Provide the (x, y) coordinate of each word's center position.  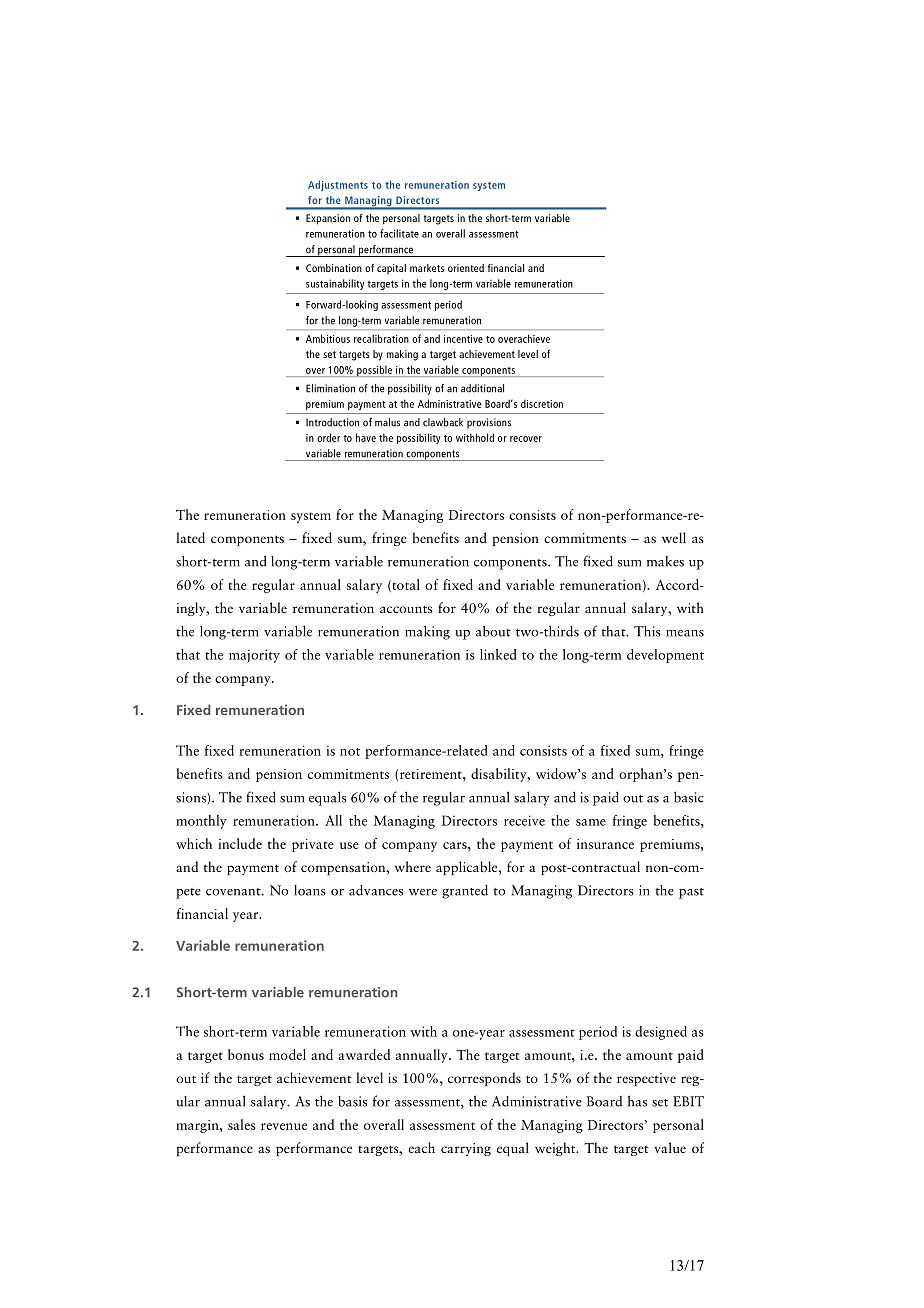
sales (242, 1124)
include (240, 843)
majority (254, 656)
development (665, 656)
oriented (466, 268)
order (328, 437)
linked (498, 654)
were (423, 892)
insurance (605, 844)
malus (387, 422)
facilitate (399, 233)
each (421, 1147)
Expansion (328, 219)
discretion (542, 404)
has (637, 1101)
